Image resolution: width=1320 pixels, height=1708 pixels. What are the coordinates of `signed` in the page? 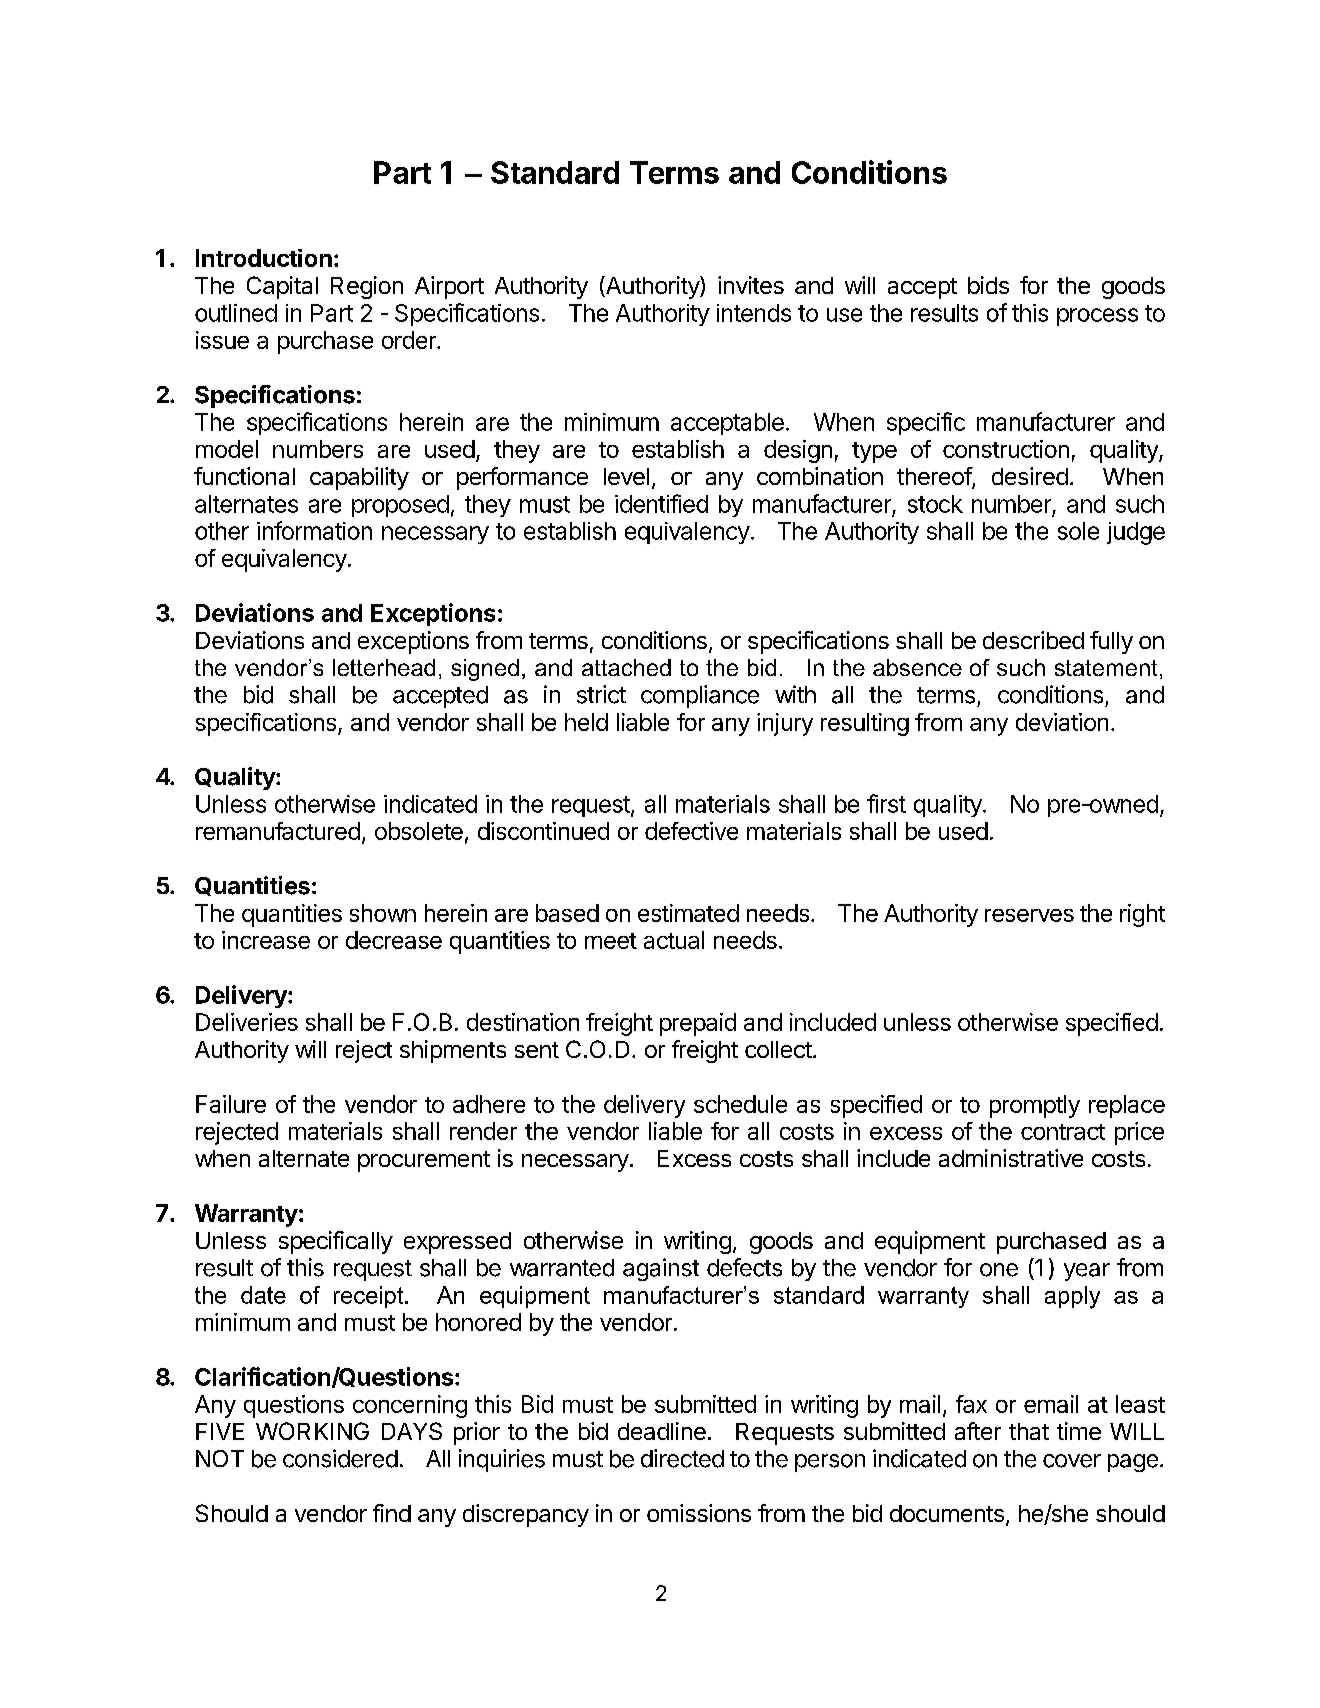 It's located at (485, 670).
